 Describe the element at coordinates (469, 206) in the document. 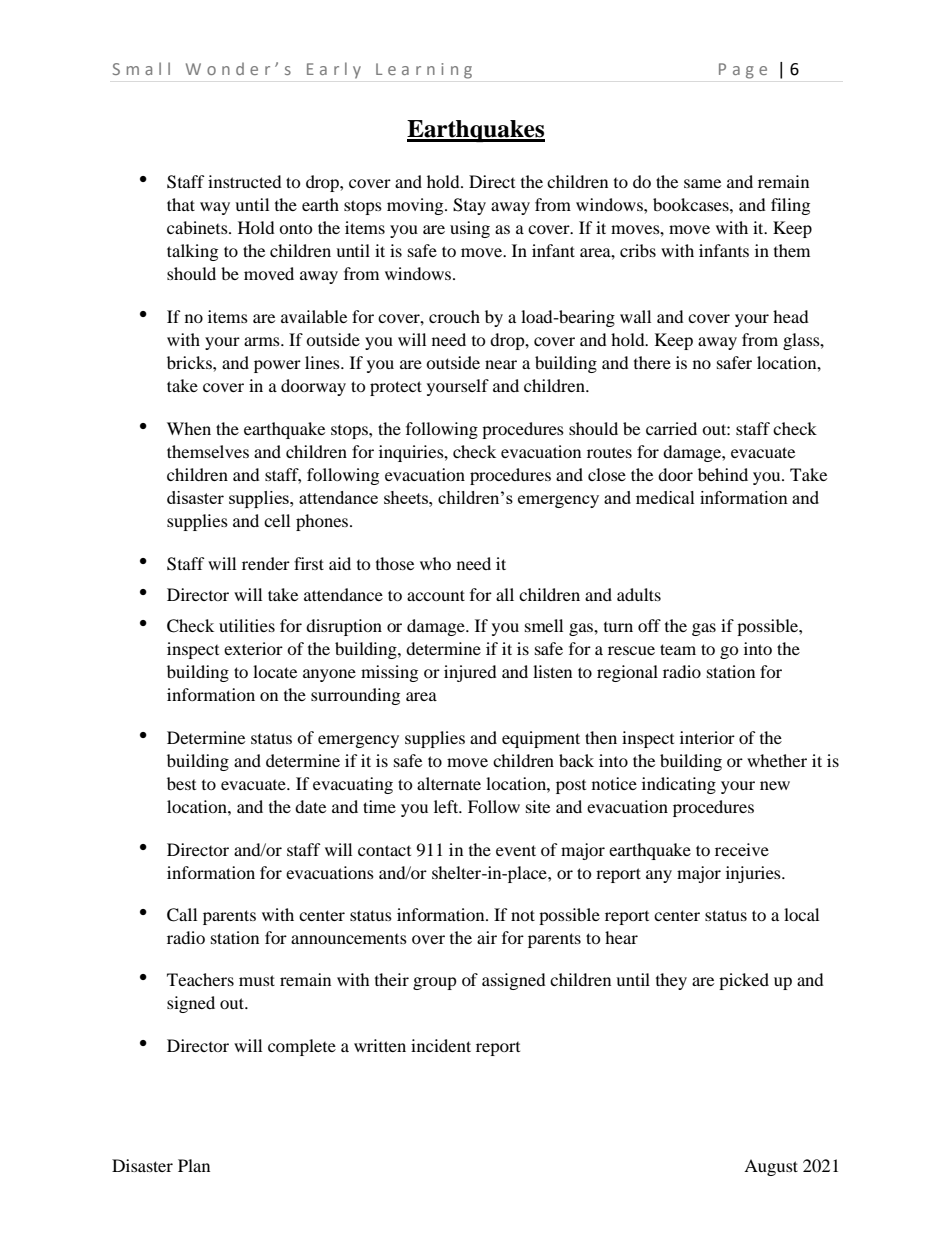

I see `Stay` at that location.
